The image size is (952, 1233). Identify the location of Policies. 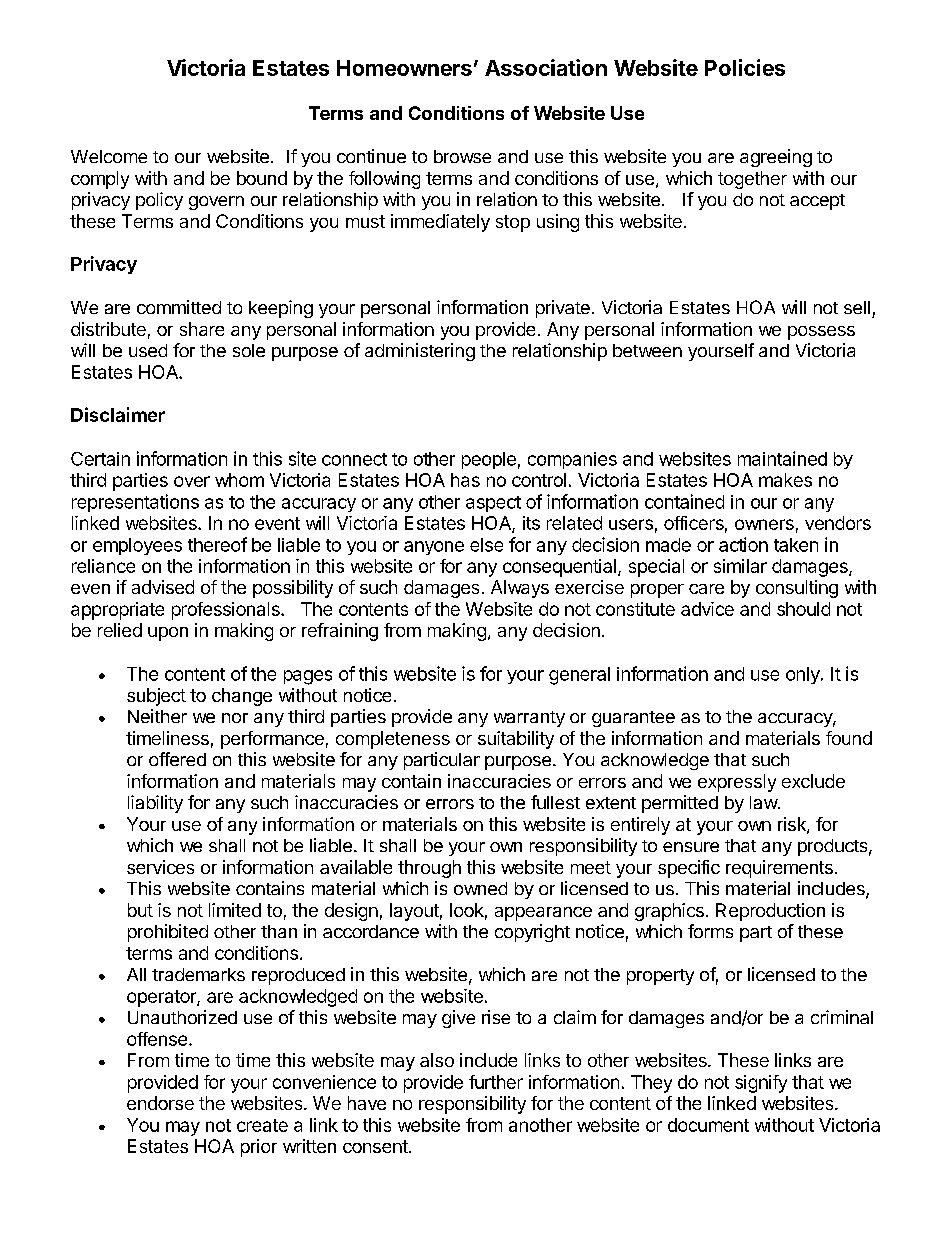
(745, 67).
